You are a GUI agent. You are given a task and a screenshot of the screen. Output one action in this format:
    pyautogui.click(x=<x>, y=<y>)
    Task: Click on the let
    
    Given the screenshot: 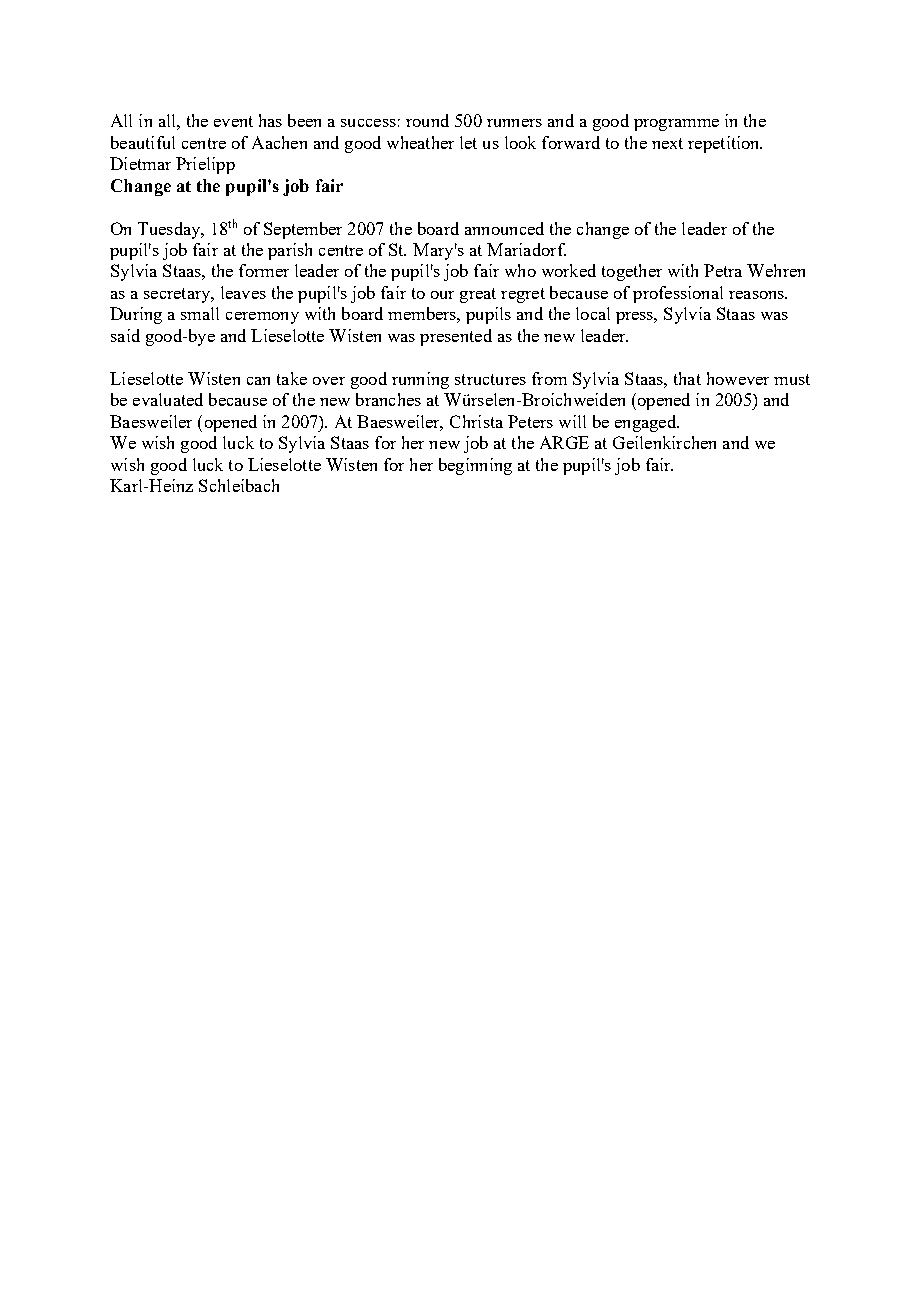 What is the action you would take?
    pyautogui.click(x=468, y=142)
